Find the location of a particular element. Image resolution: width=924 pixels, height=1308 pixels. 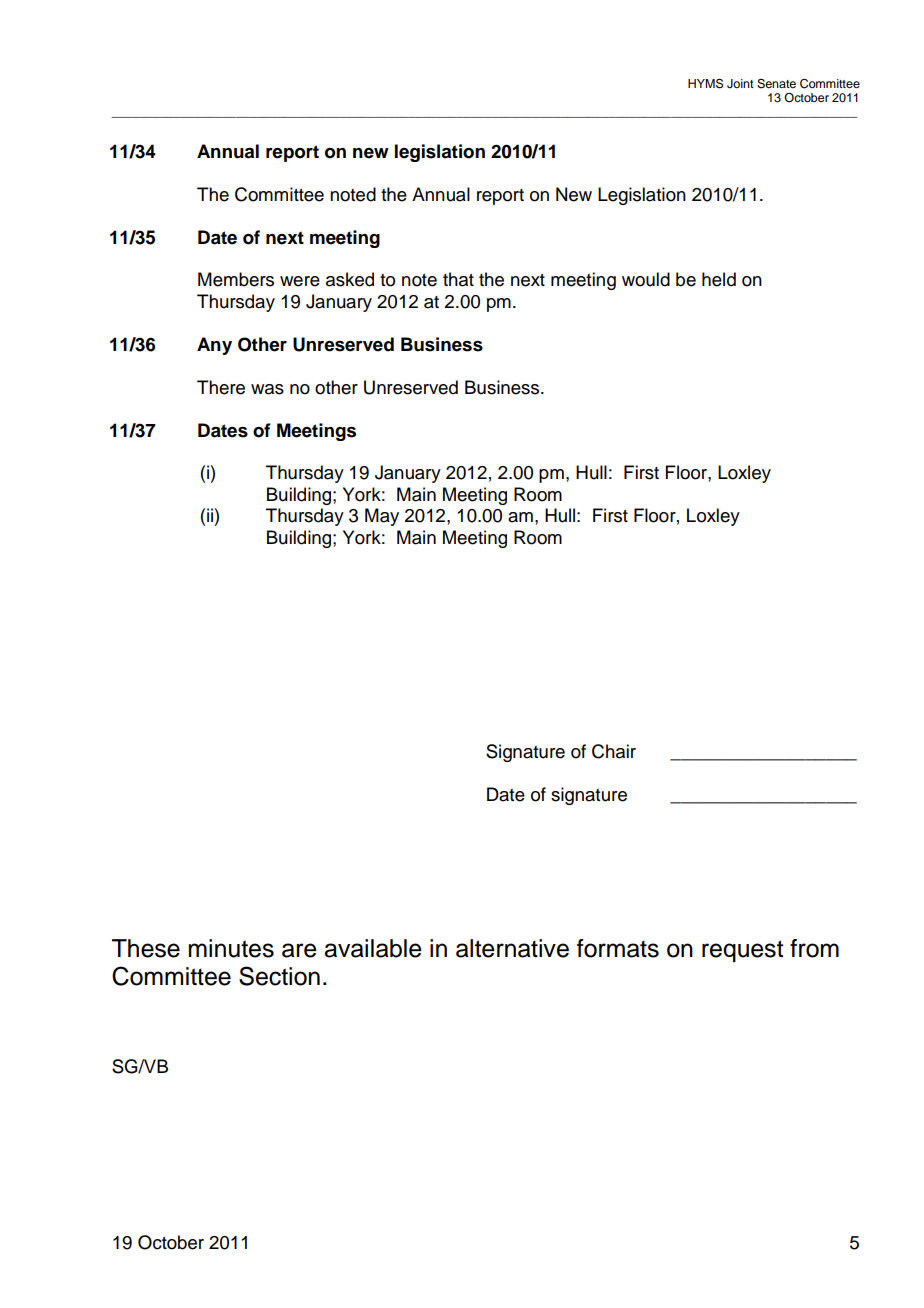

that is located at coordinates (458, 279).
